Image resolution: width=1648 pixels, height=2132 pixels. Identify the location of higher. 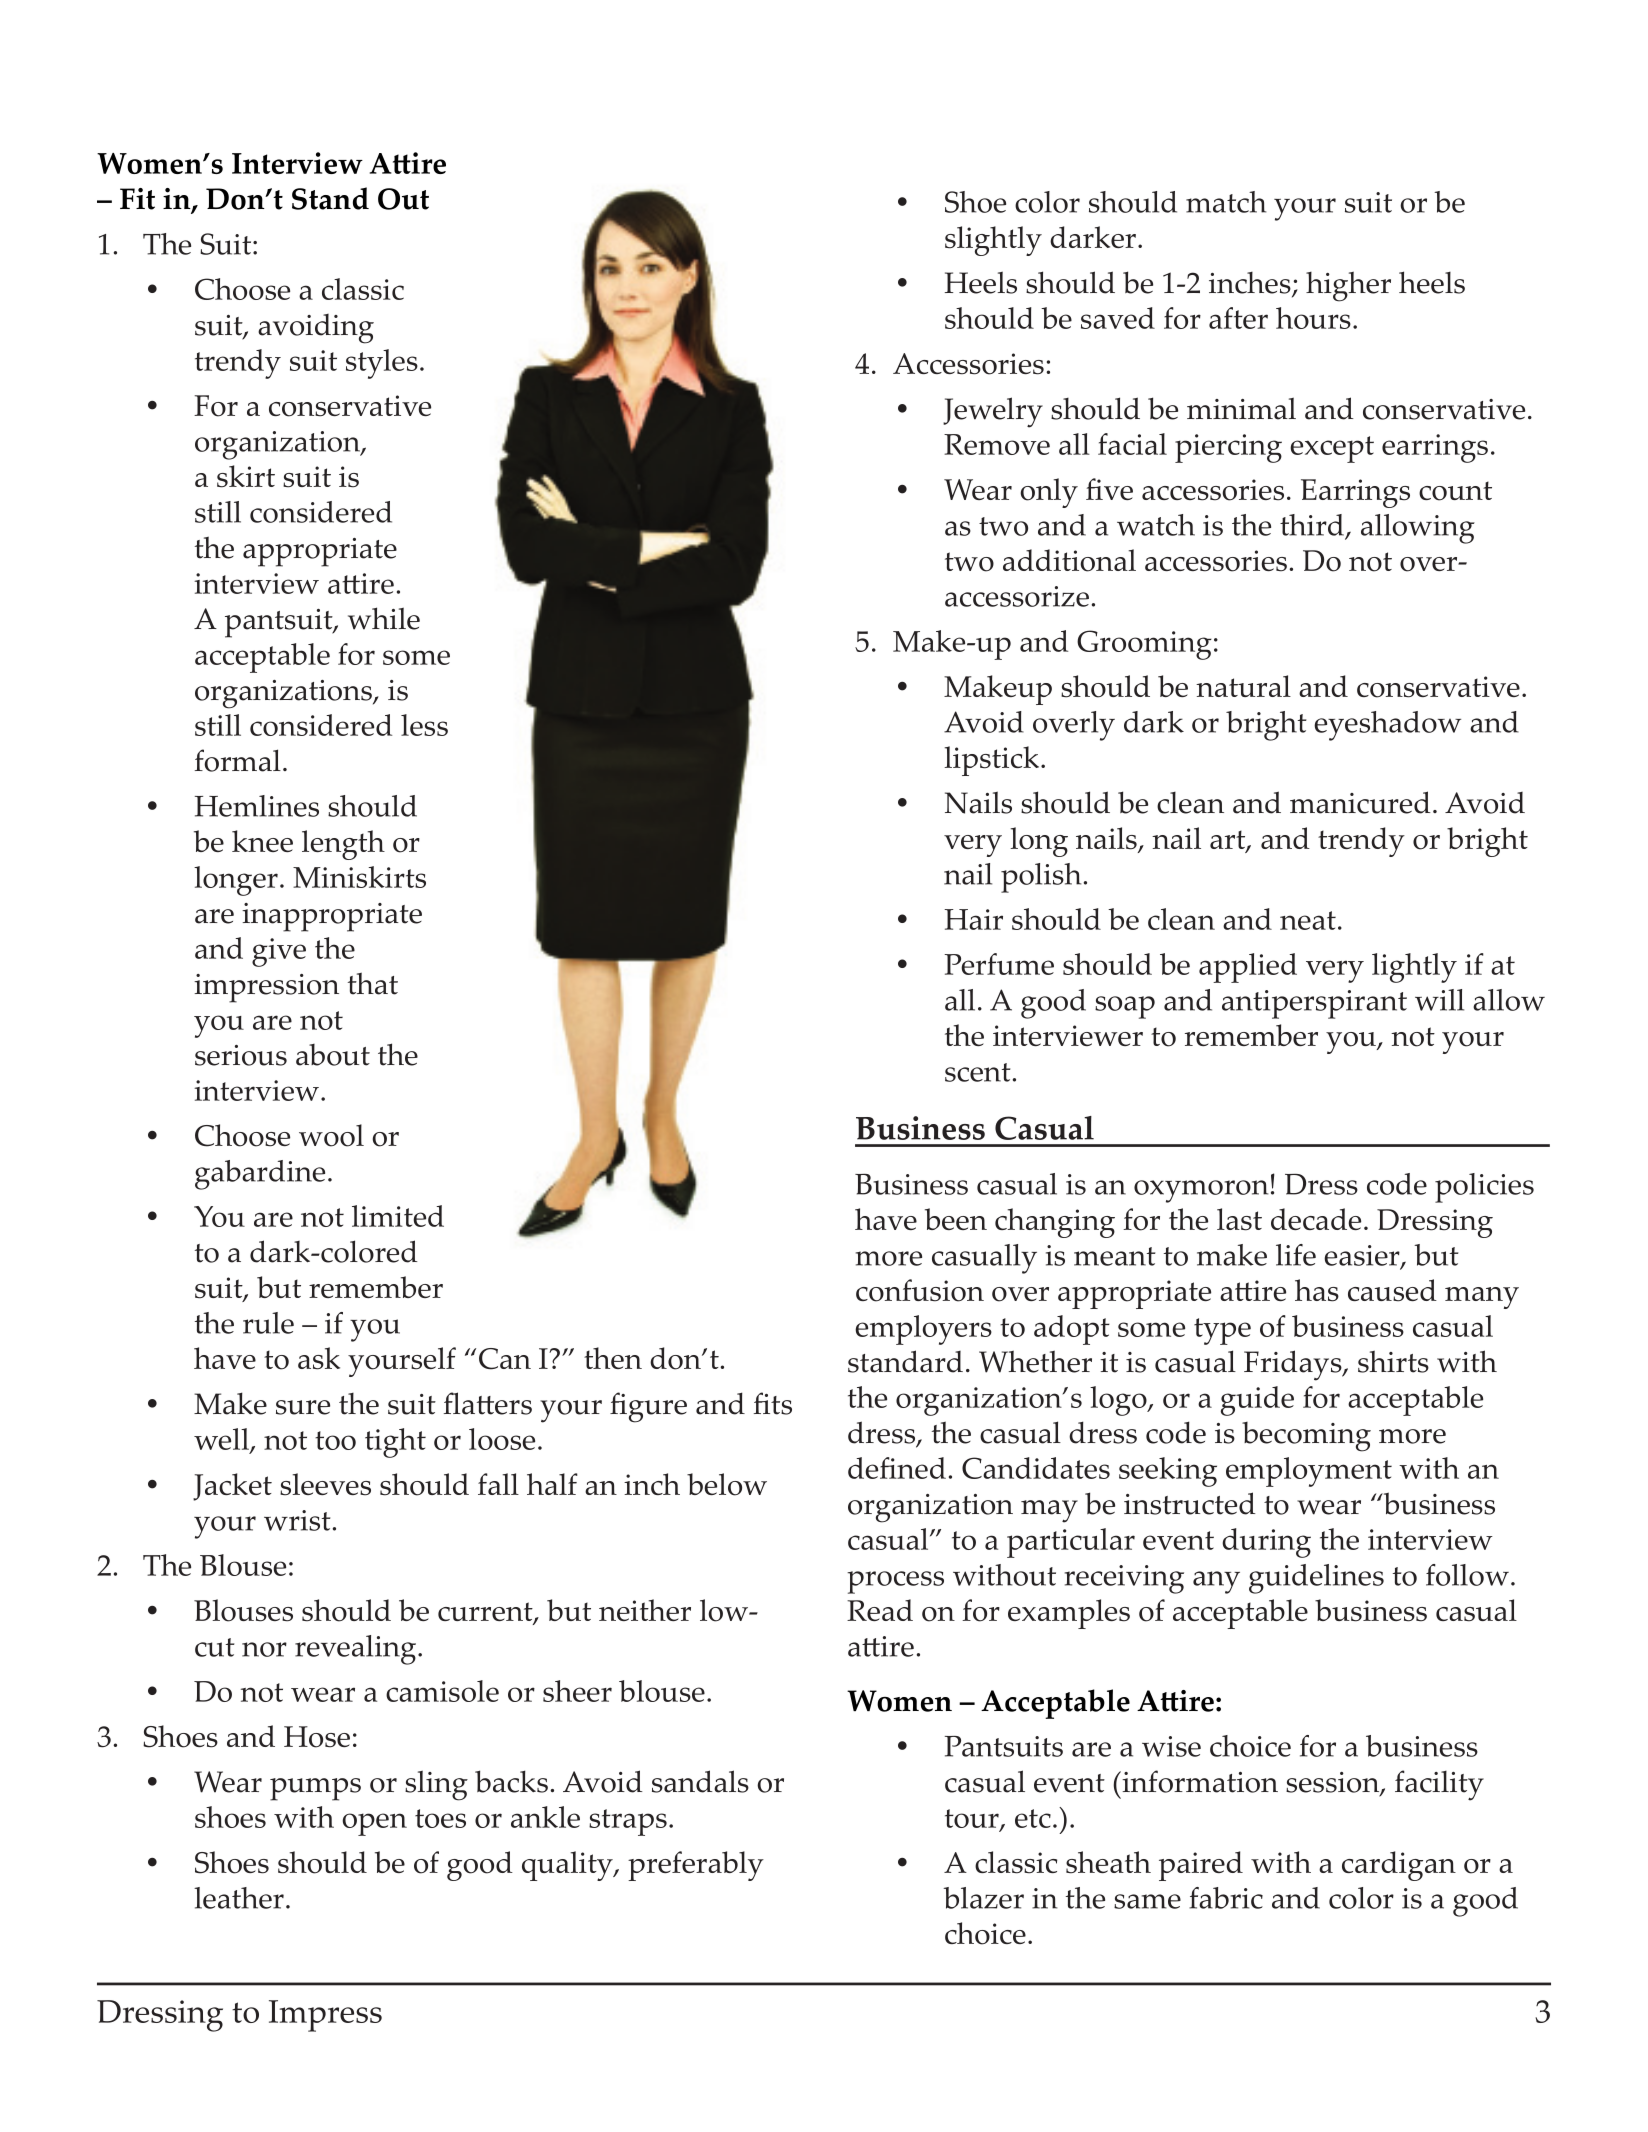
(1348, 286).
